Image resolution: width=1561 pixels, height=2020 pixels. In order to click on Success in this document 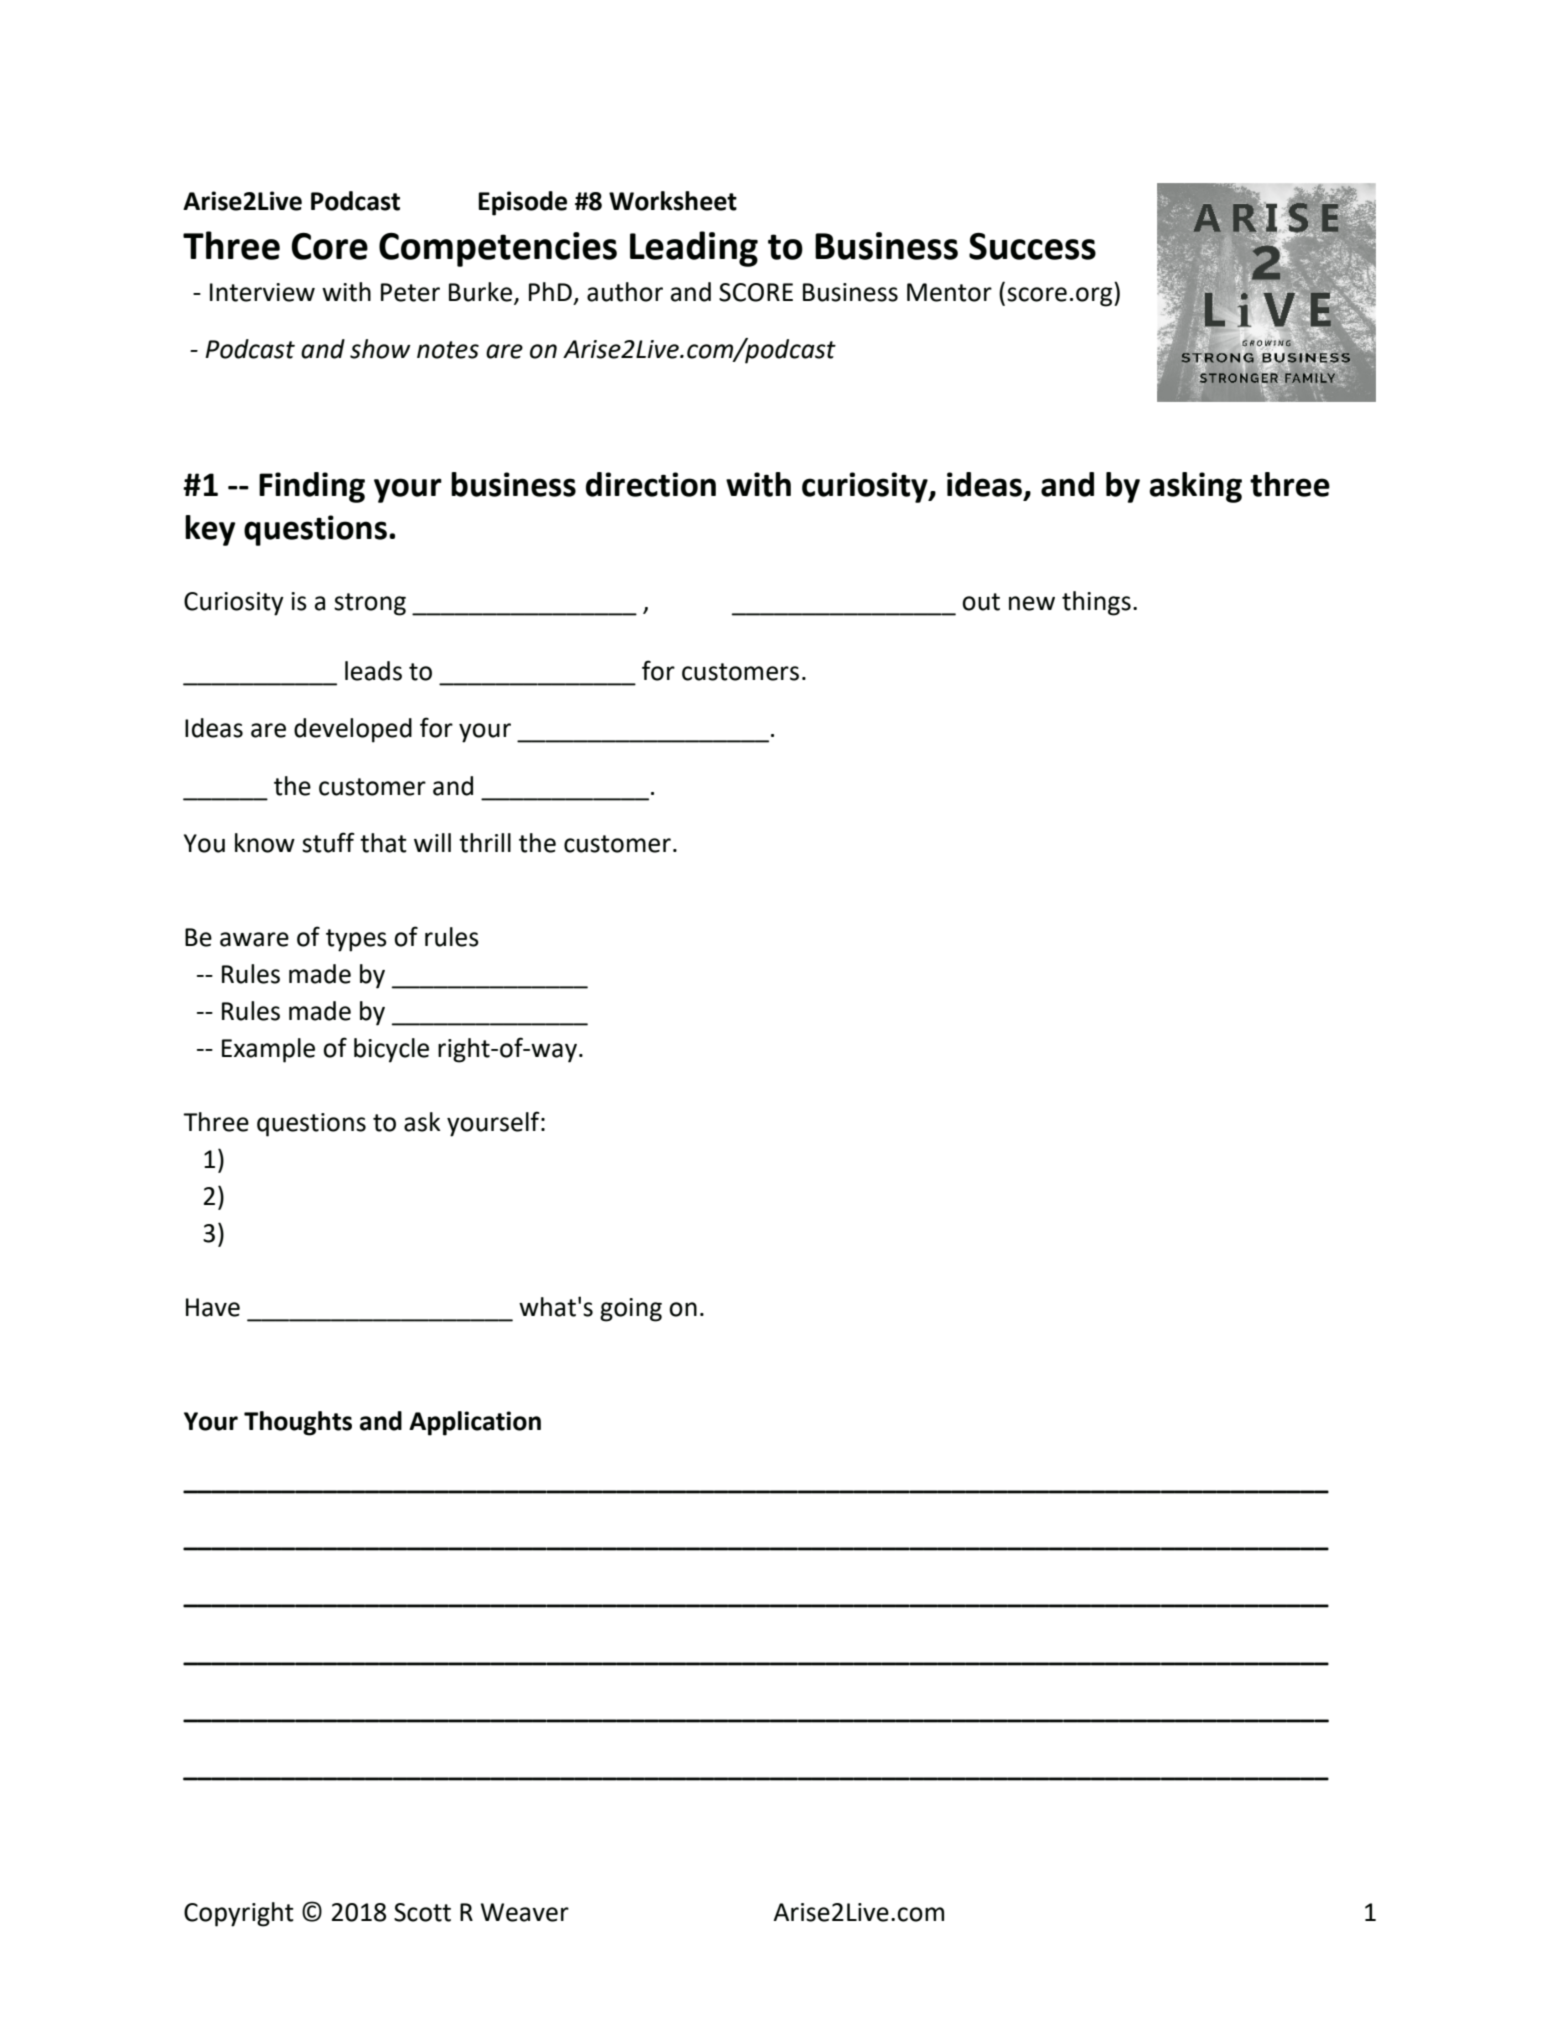, I will do `click(1032, 246)`.
